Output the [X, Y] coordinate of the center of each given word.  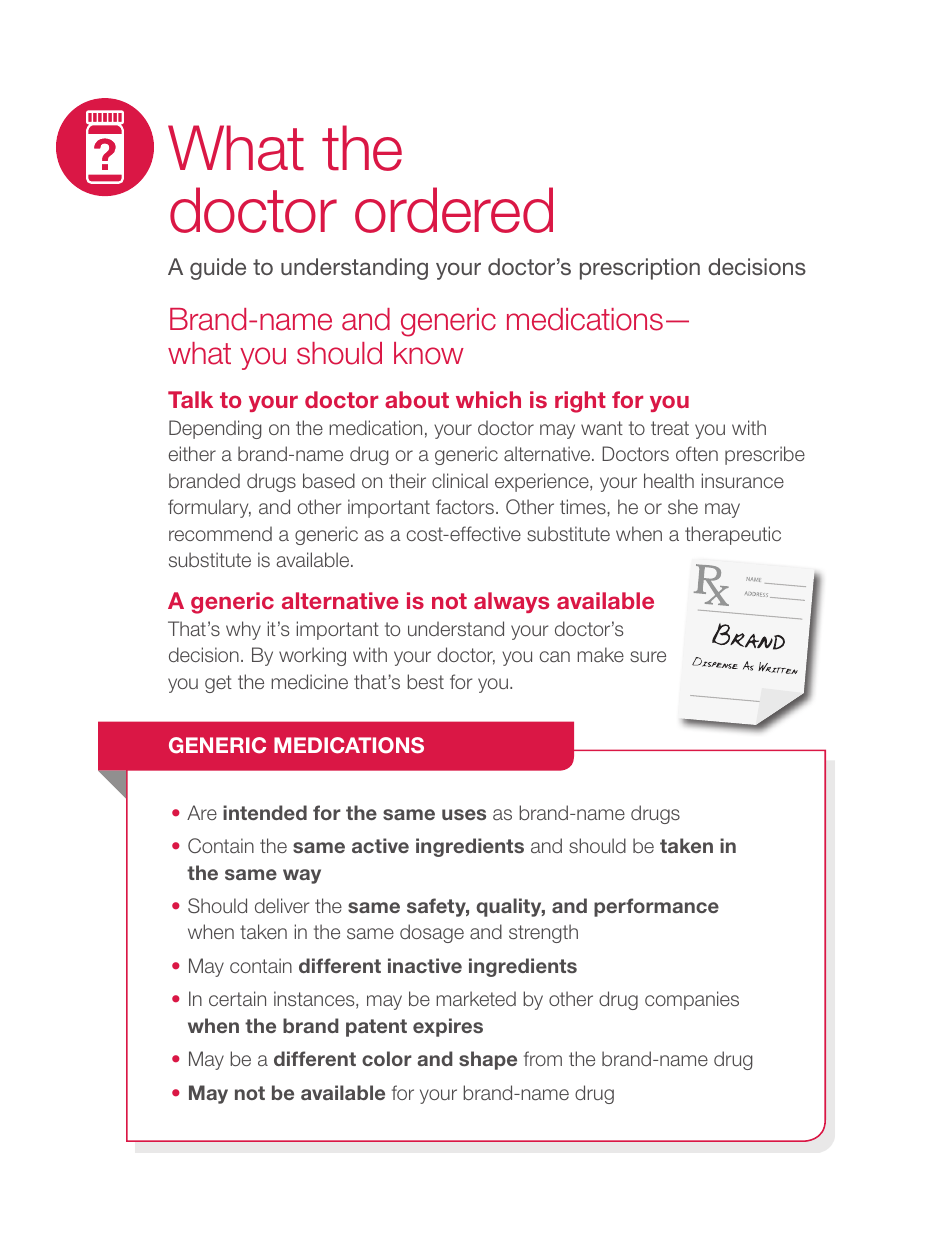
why [243, 630]
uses [464, 814]
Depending [215, 429]
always [511, 602]
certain [237, 998]
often [697, 453]
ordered [454, 210]
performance [656, 907]
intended [265, 812]
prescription [640, 269]
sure [648, 656]
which [488, 399]
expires [448, 1027]
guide [218, 269]
